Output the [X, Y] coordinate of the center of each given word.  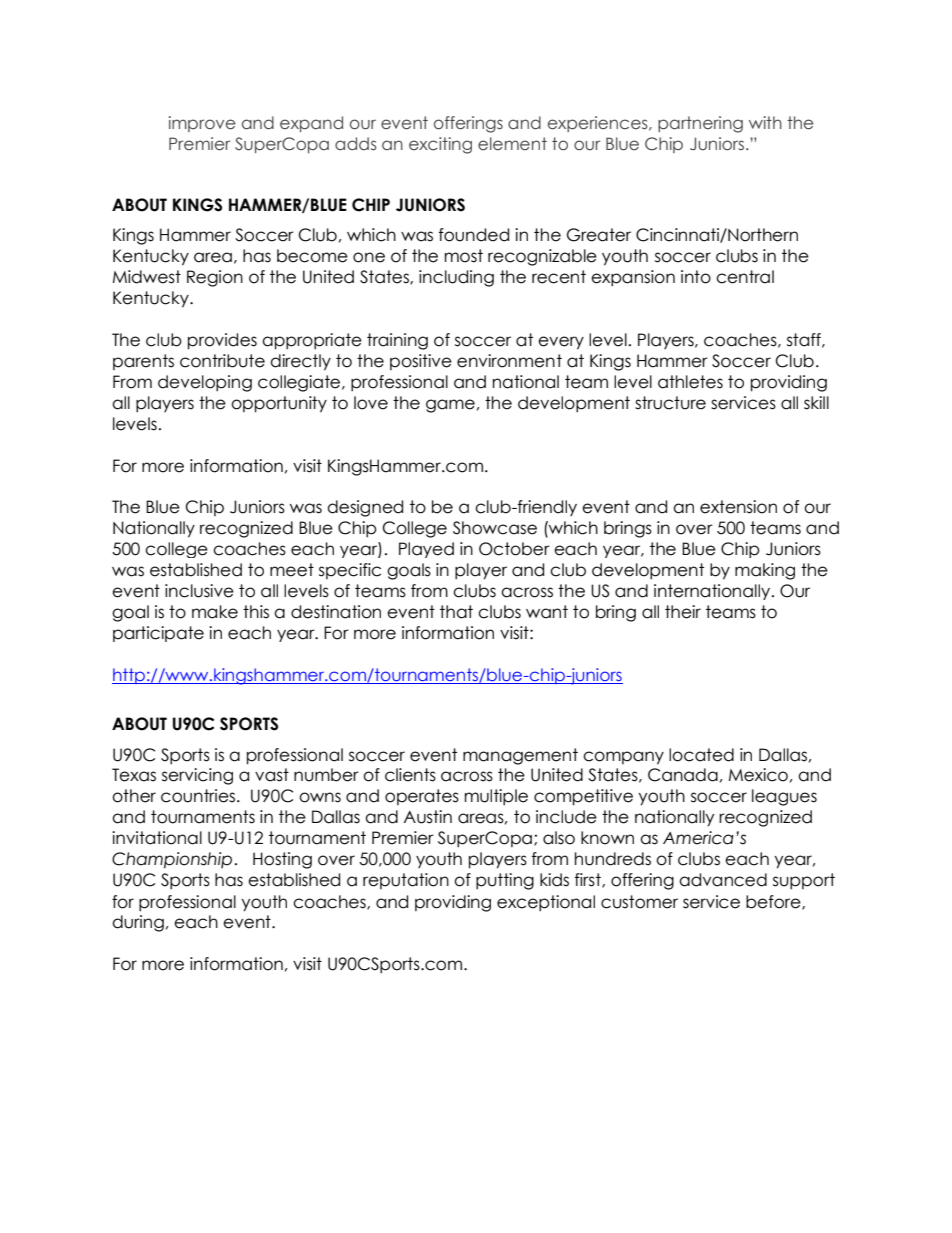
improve [202, 124]
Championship [172, 860]
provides [222, 341]
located [701, 755]
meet [292, 570]
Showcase [495, 528]
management [520, 756]
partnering [700, 124]
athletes [690, 382]
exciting [440, 145]
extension [738, 507]
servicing [197, 776]
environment [509, 361]
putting [505, 881]
